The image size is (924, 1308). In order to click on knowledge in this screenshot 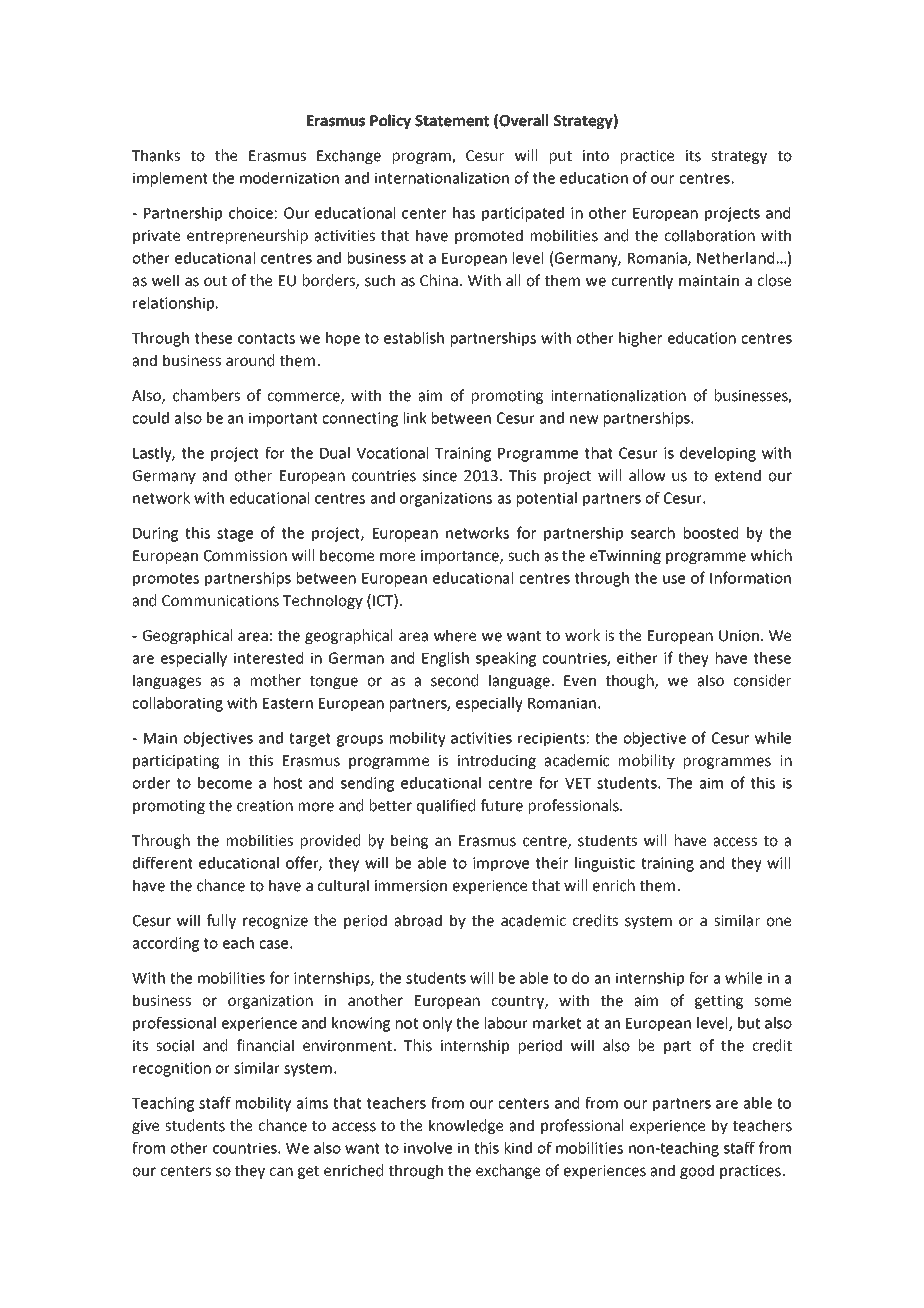, I will do `click(466, 1126)`.
